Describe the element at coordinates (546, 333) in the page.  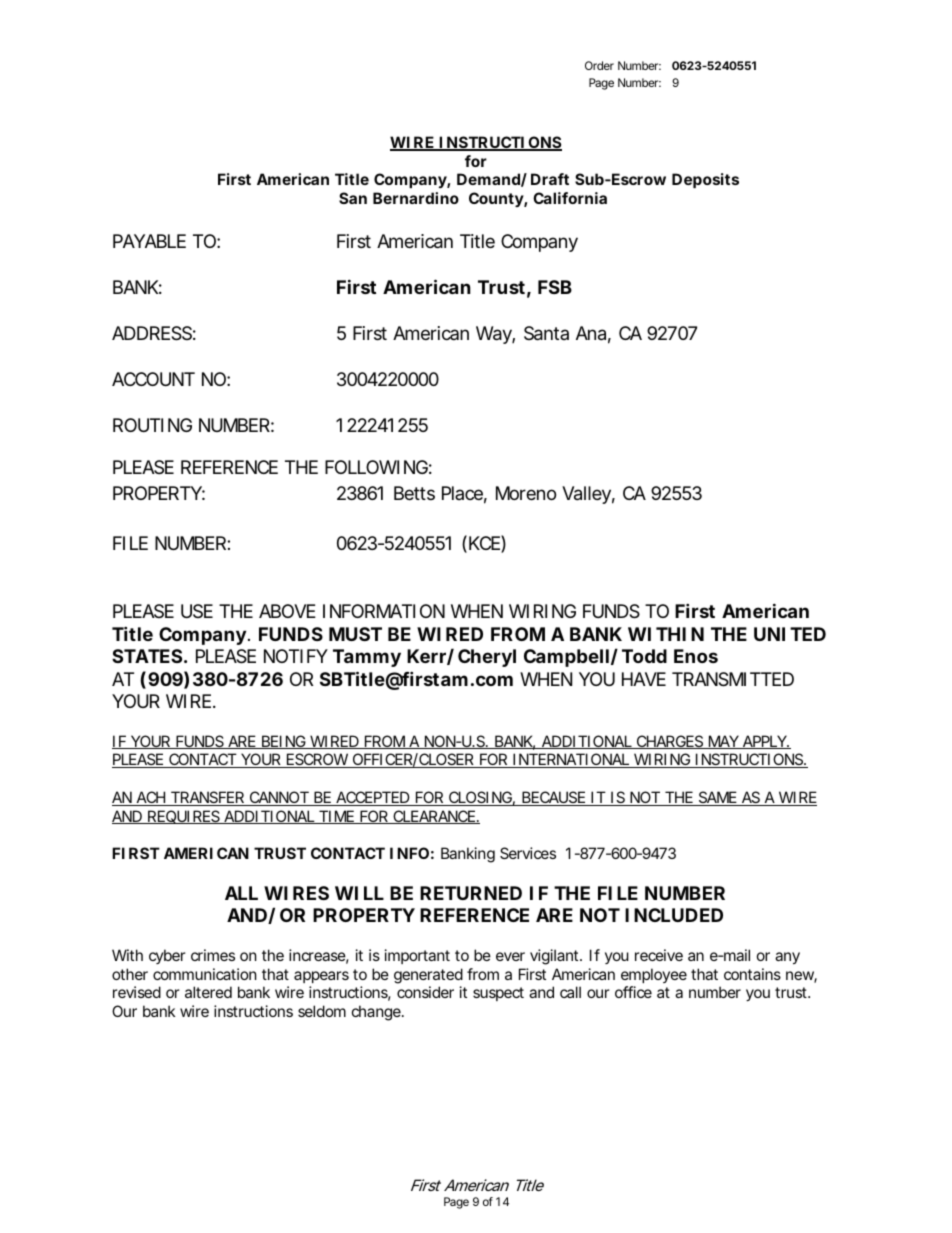
I see `Santa` at that location.
